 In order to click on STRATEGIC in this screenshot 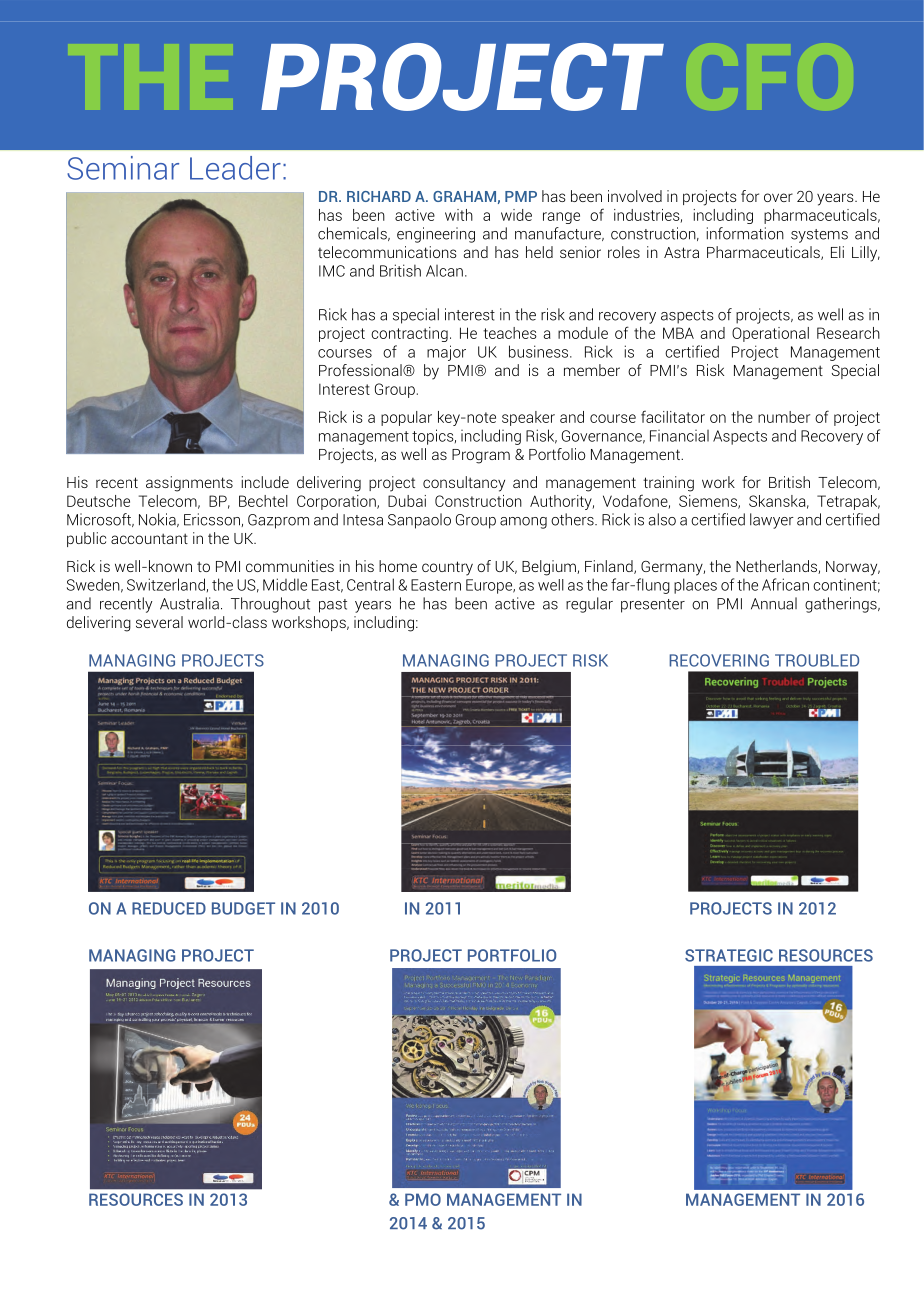, I will do `click(729, 955)`.
